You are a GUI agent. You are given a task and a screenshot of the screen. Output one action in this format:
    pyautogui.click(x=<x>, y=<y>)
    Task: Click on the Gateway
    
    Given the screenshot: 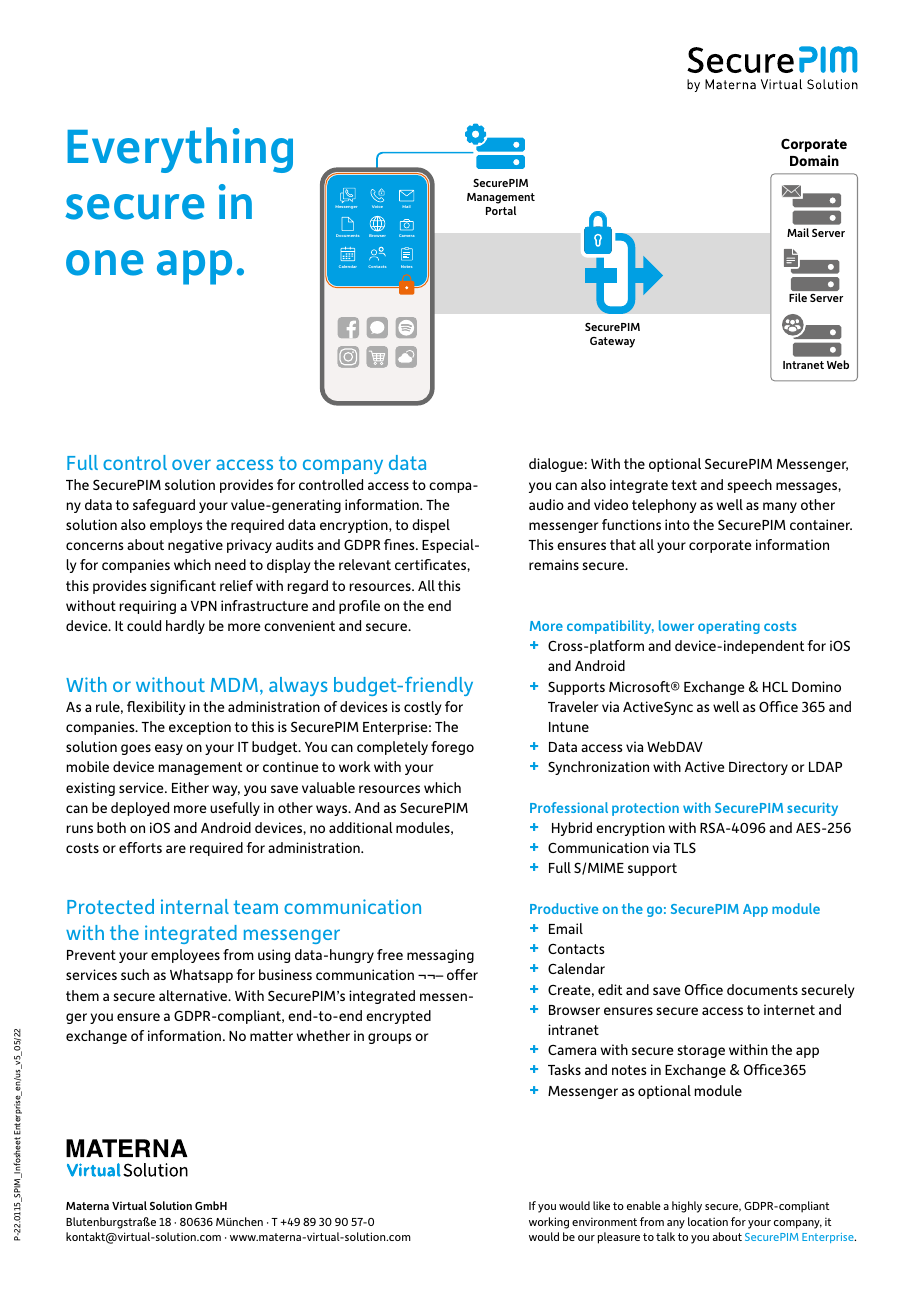 What is the action you would take?
    pyautogui.click(x=612, y=342)
